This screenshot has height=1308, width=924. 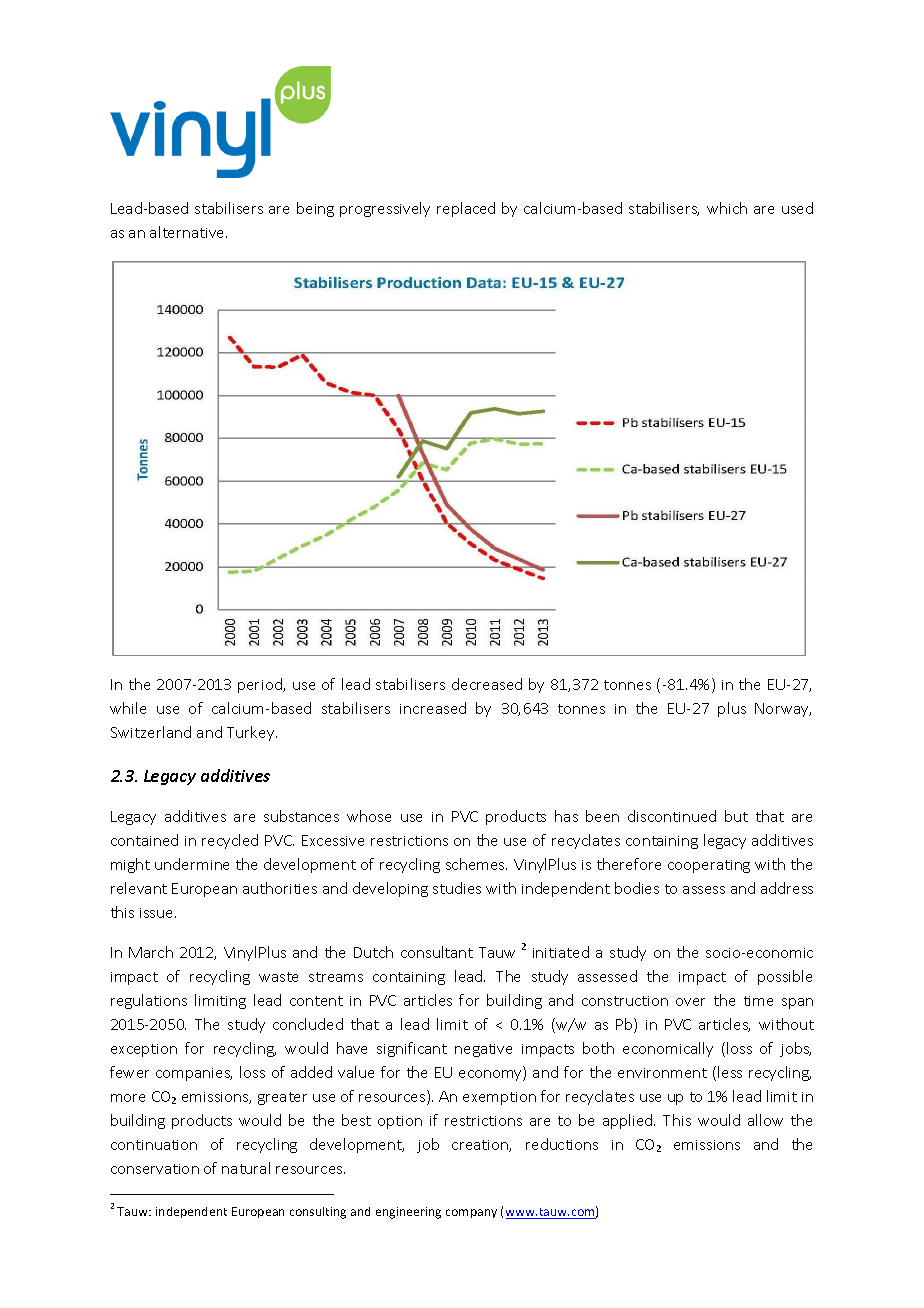 What do you see at coordinates (476, 864) in the screenshot?
I see `schemes` at bounding box center [476, 864].
